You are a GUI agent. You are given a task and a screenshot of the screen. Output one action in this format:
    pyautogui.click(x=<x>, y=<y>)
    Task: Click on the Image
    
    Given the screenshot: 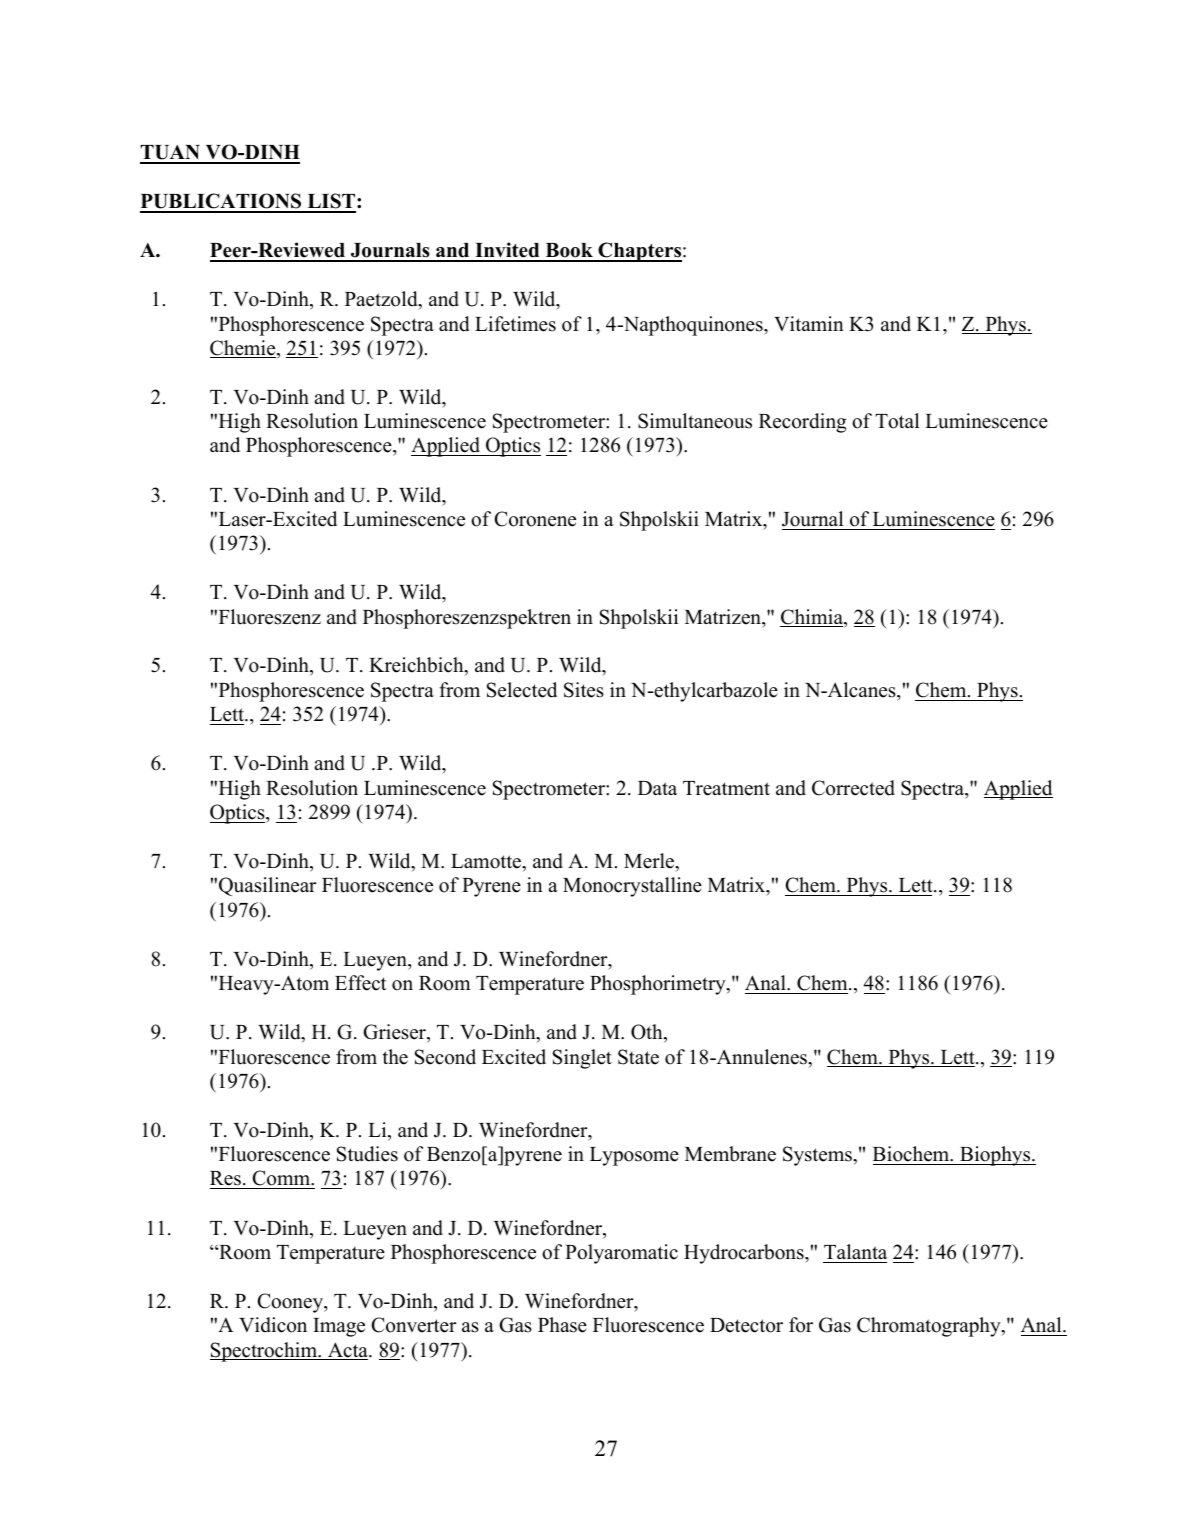 What is the action you would take?
    pyautogui.click(x=339, y=1327)
